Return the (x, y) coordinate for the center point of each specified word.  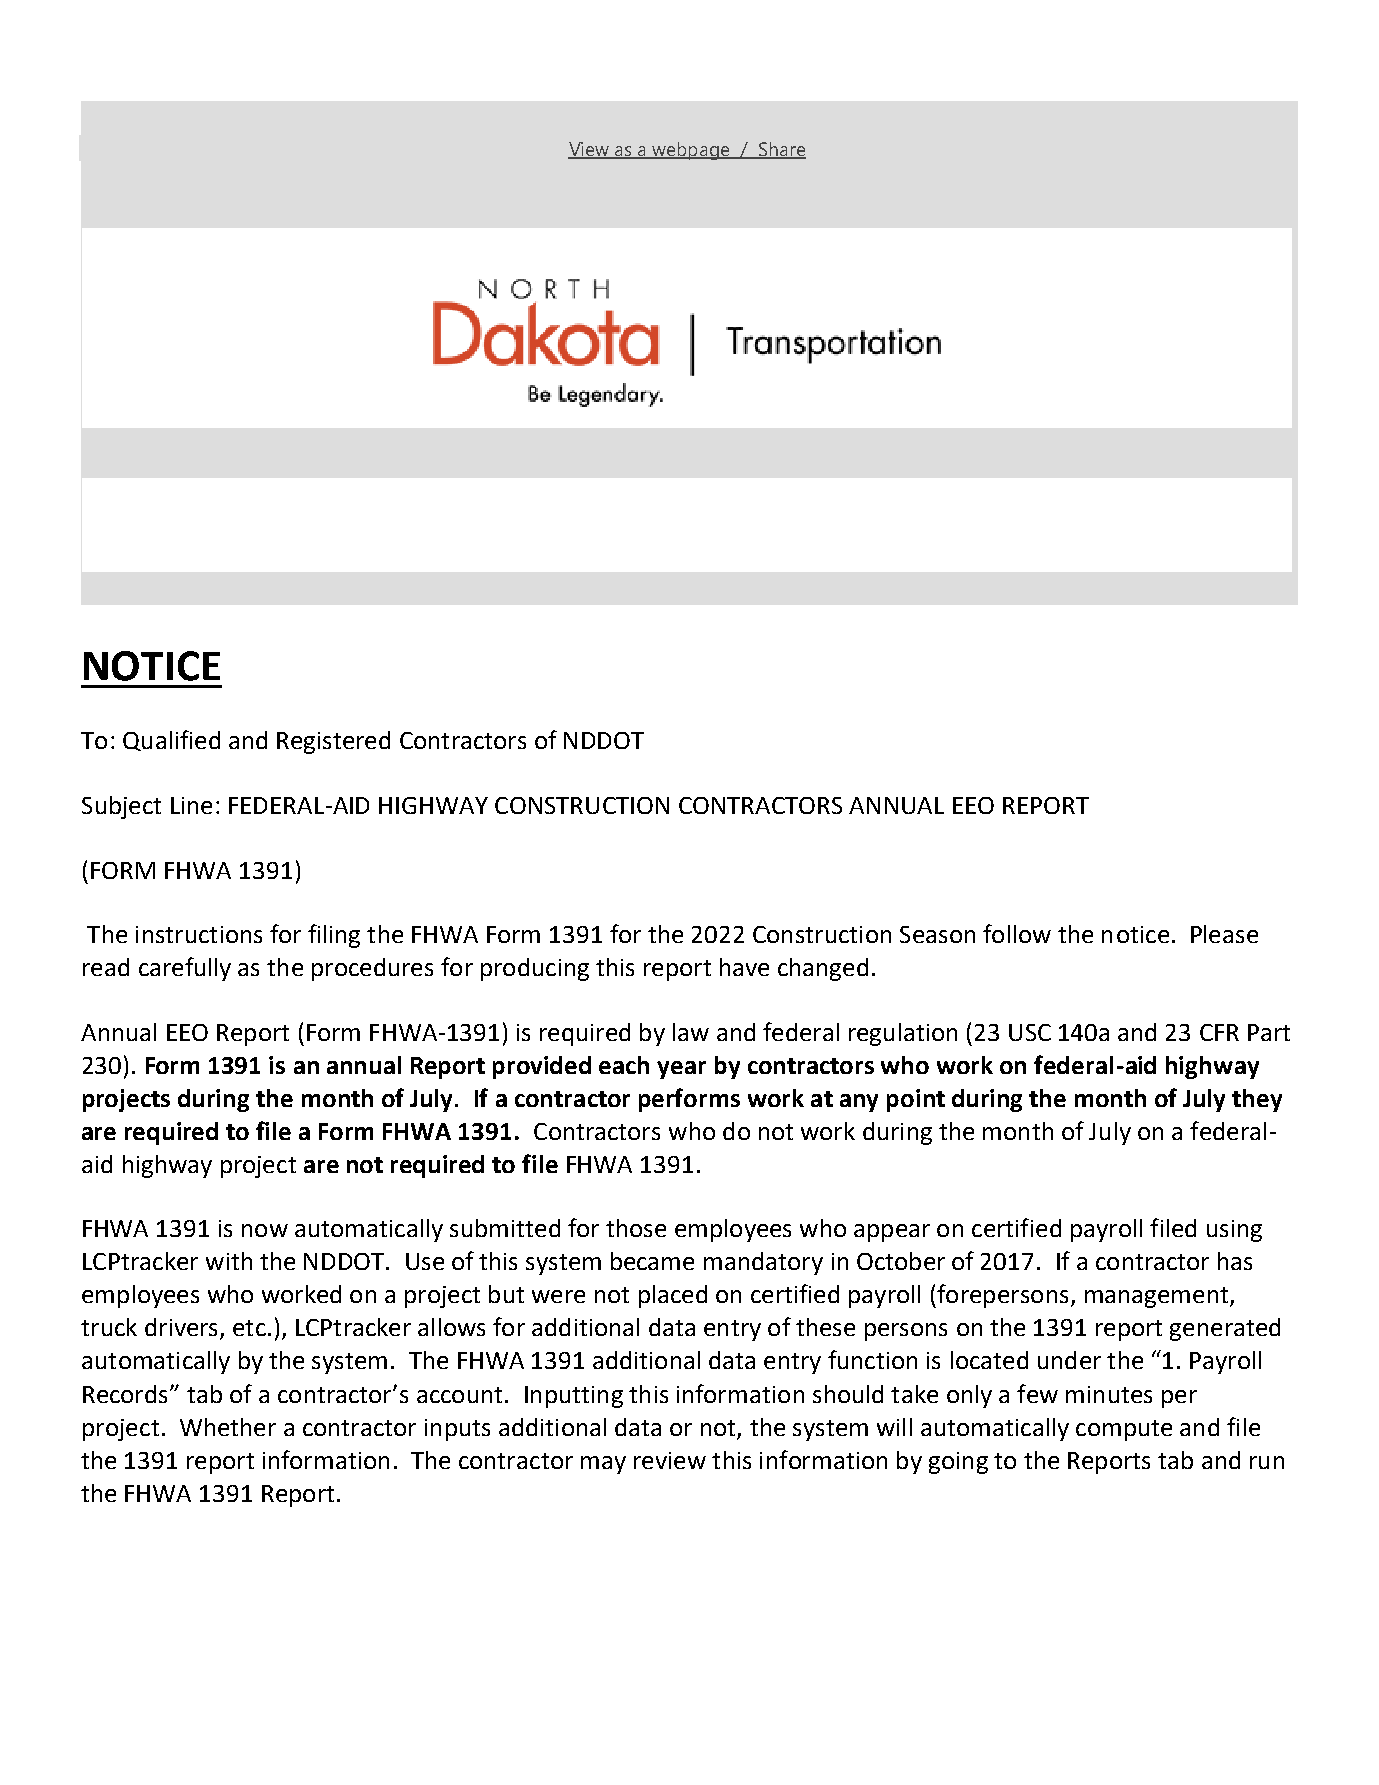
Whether (228, 1427)
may (603, 1465)
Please (1224, 934)
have (744, 967)
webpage (691, 151)
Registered (333, 742)
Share (781, 150)
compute (1124, 1430)
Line (191, 805)
